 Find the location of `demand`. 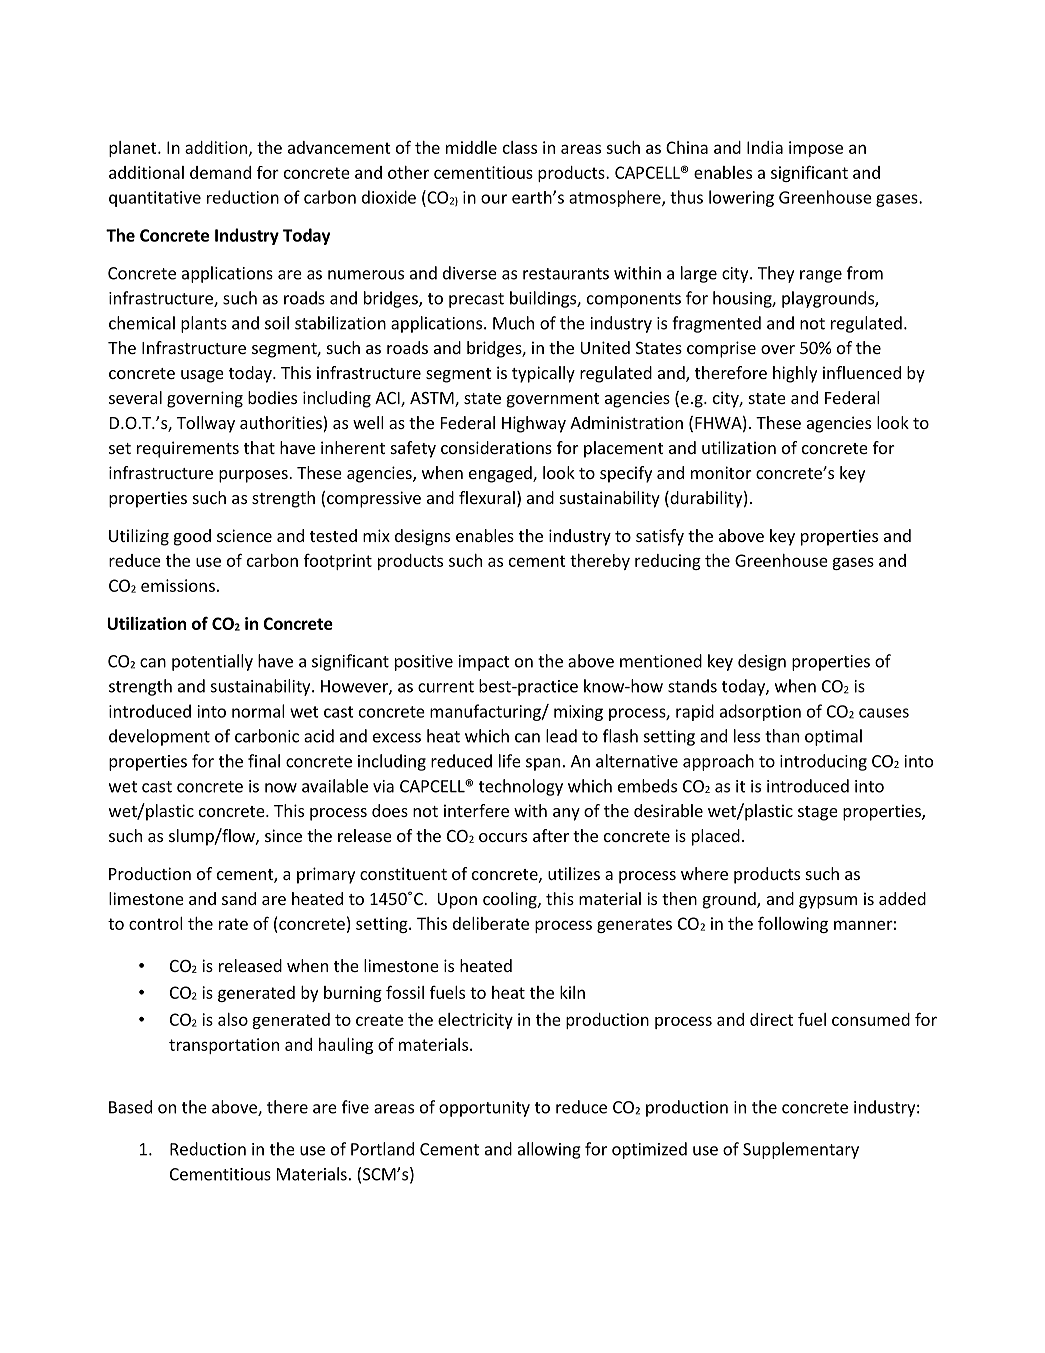

demand is located at coordinates (220, 172).
